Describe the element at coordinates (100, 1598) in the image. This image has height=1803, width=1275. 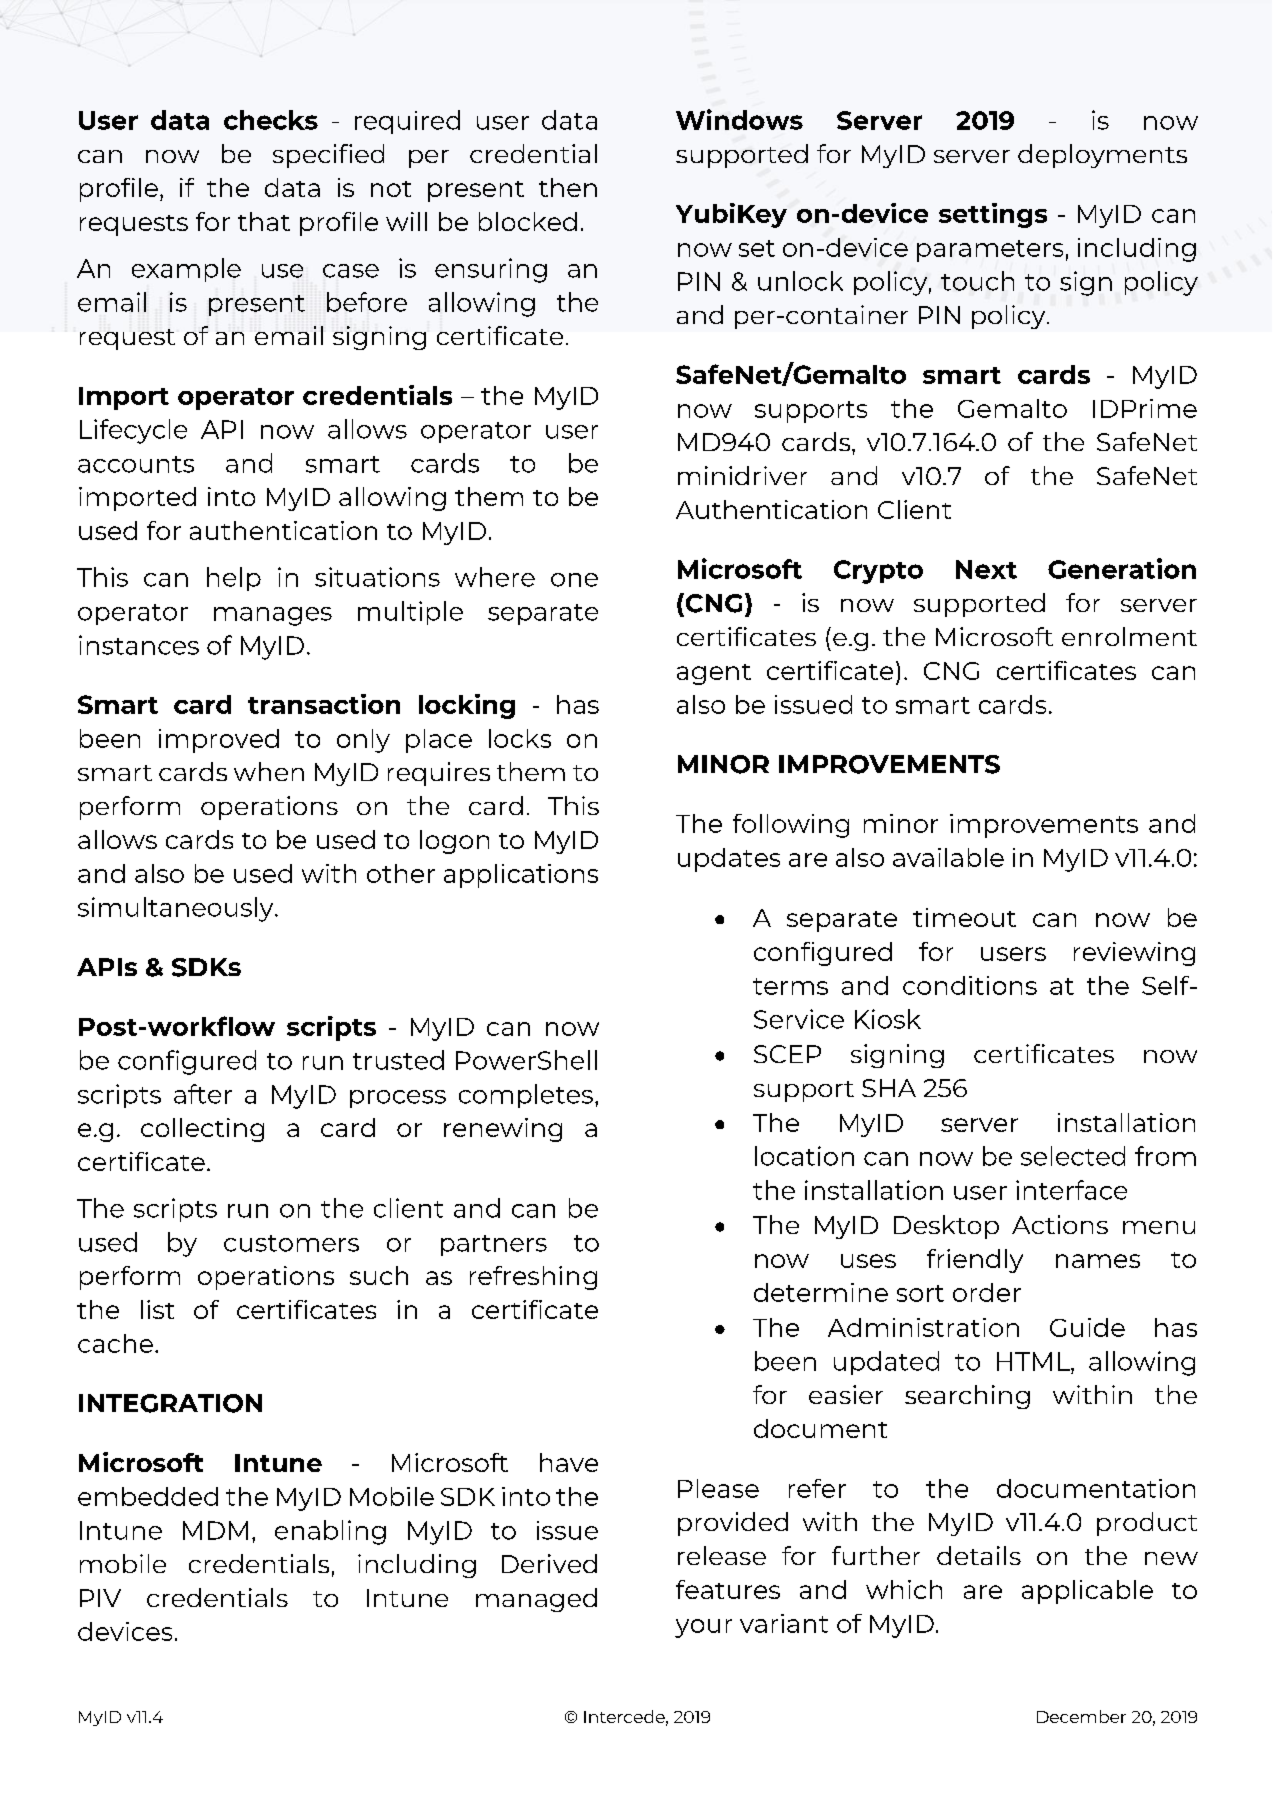
I see `PIV` at that location.
